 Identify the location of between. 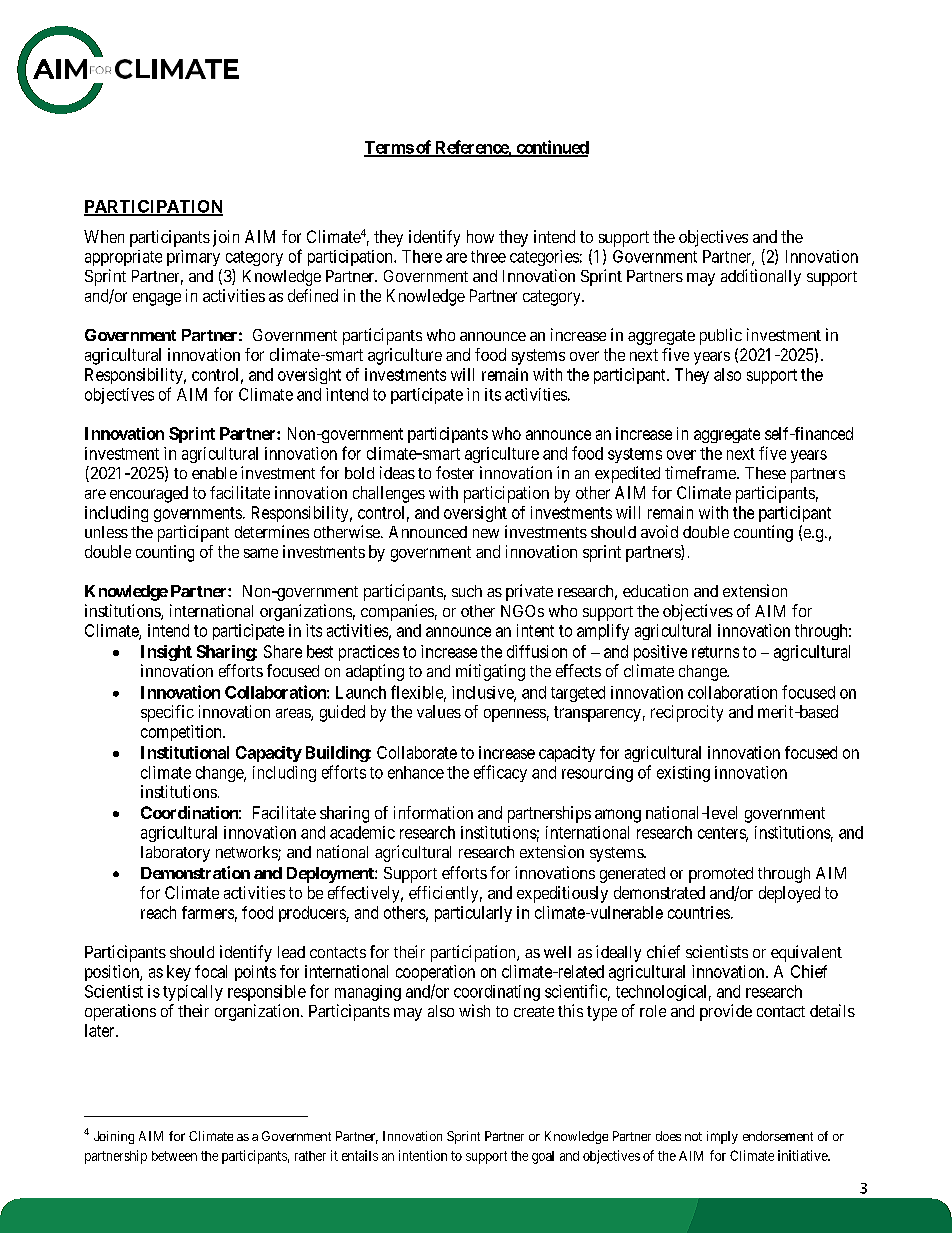
(174, 1156).
